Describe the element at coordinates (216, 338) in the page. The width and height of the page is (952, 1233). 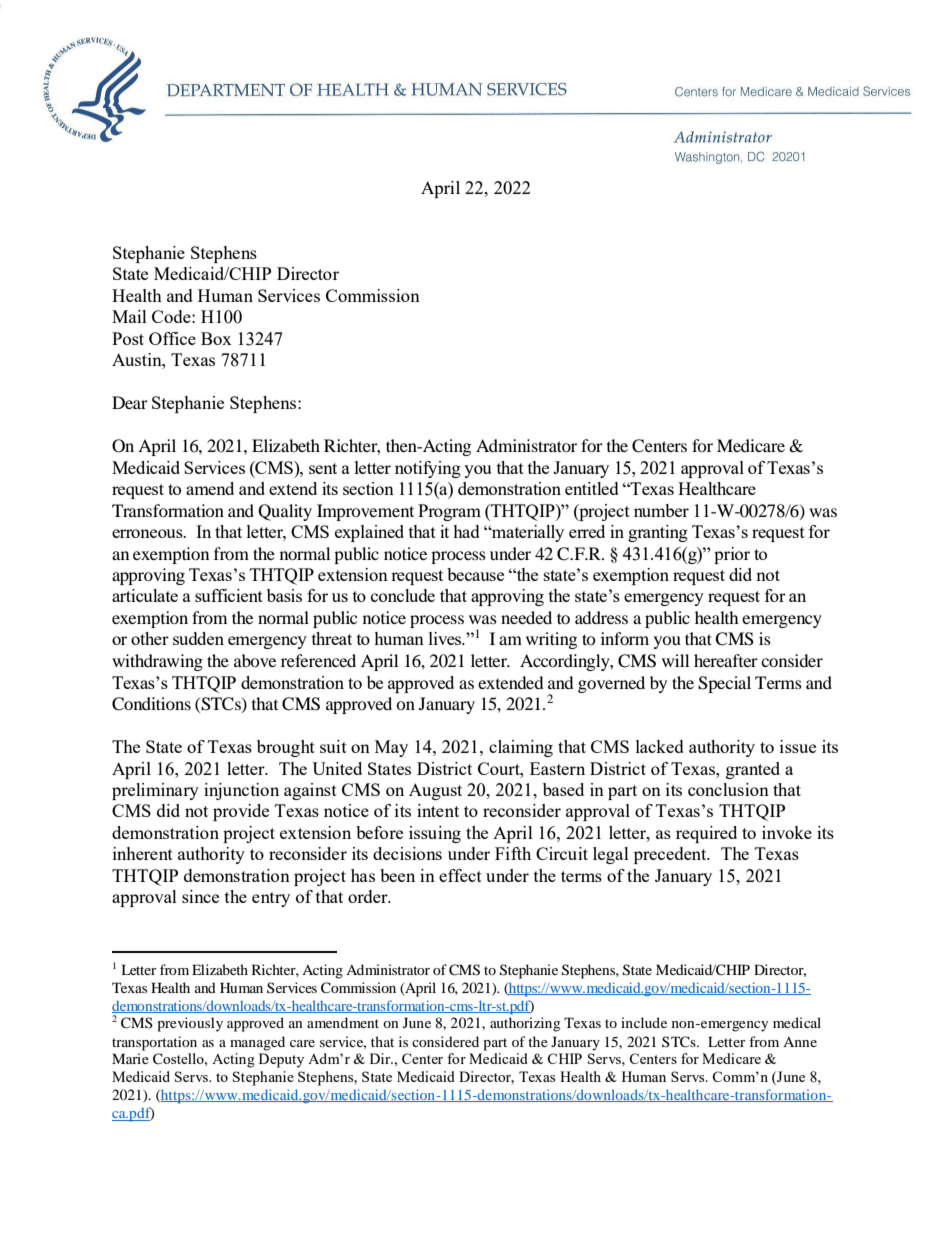
I see `Box` at that location.
